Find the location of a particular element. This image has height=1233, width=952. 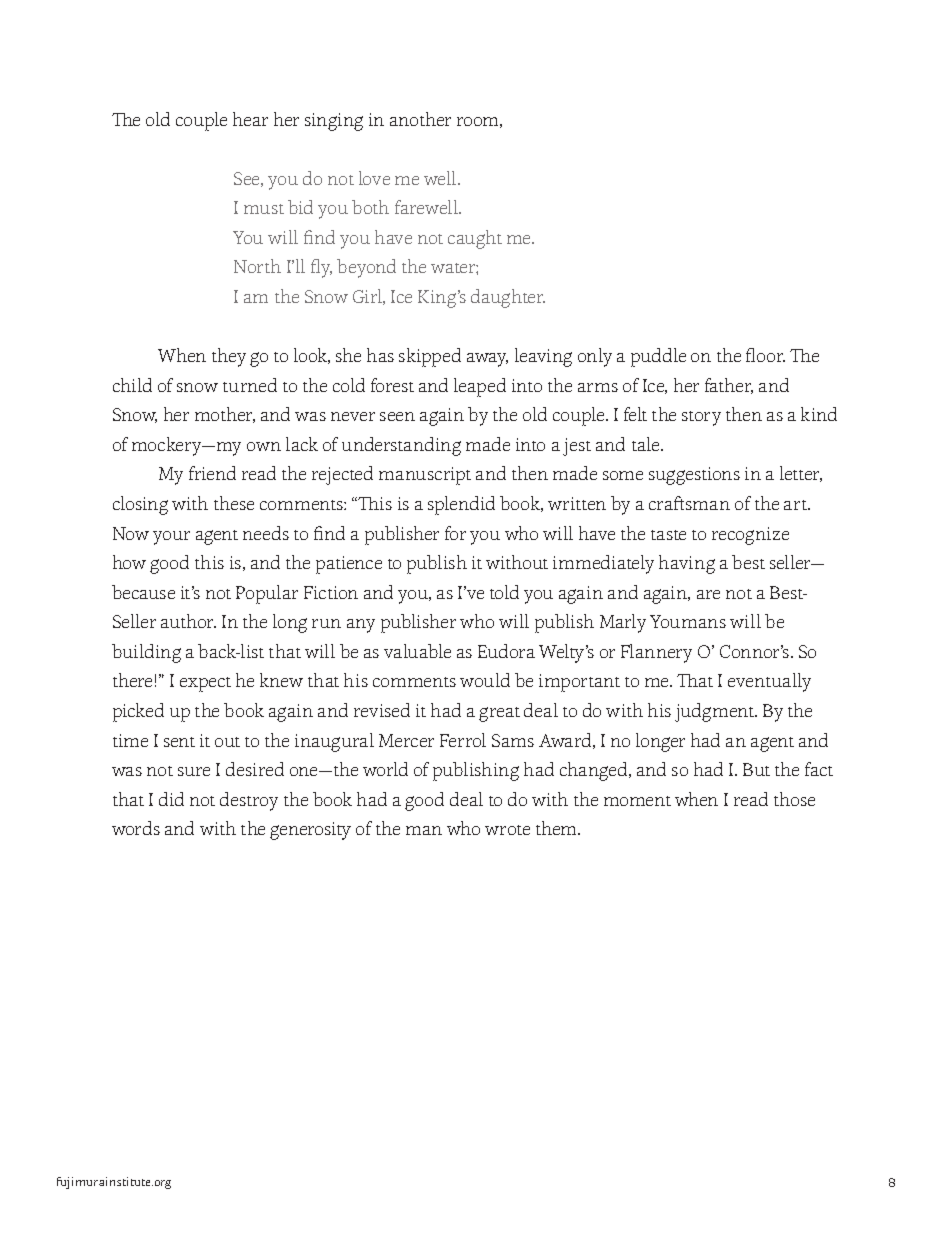

friend is located at coordinates (212, 473).
